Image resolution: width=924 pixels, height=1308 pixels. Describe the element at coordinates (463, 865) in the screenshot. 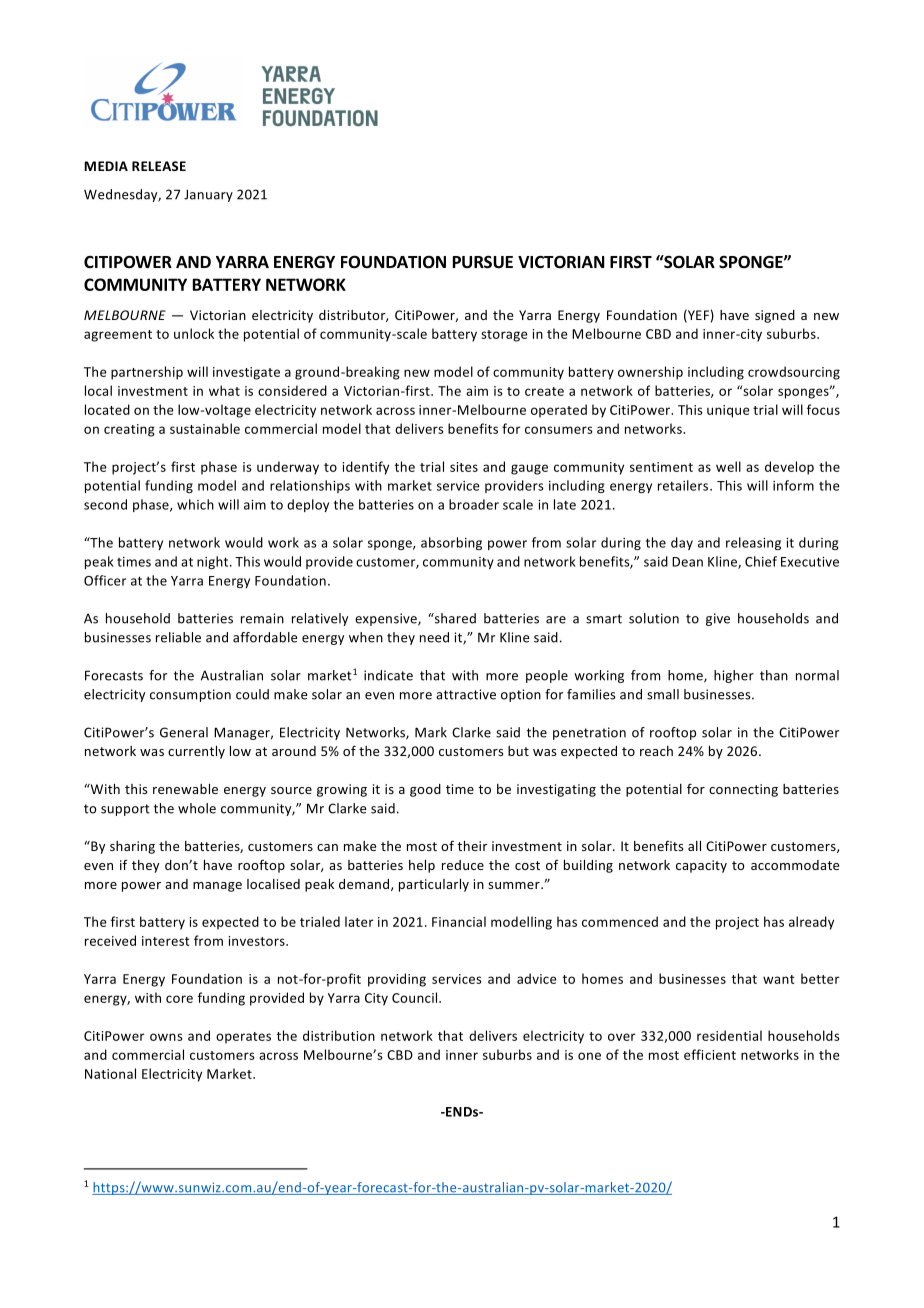

I see `reduce` at that location.
